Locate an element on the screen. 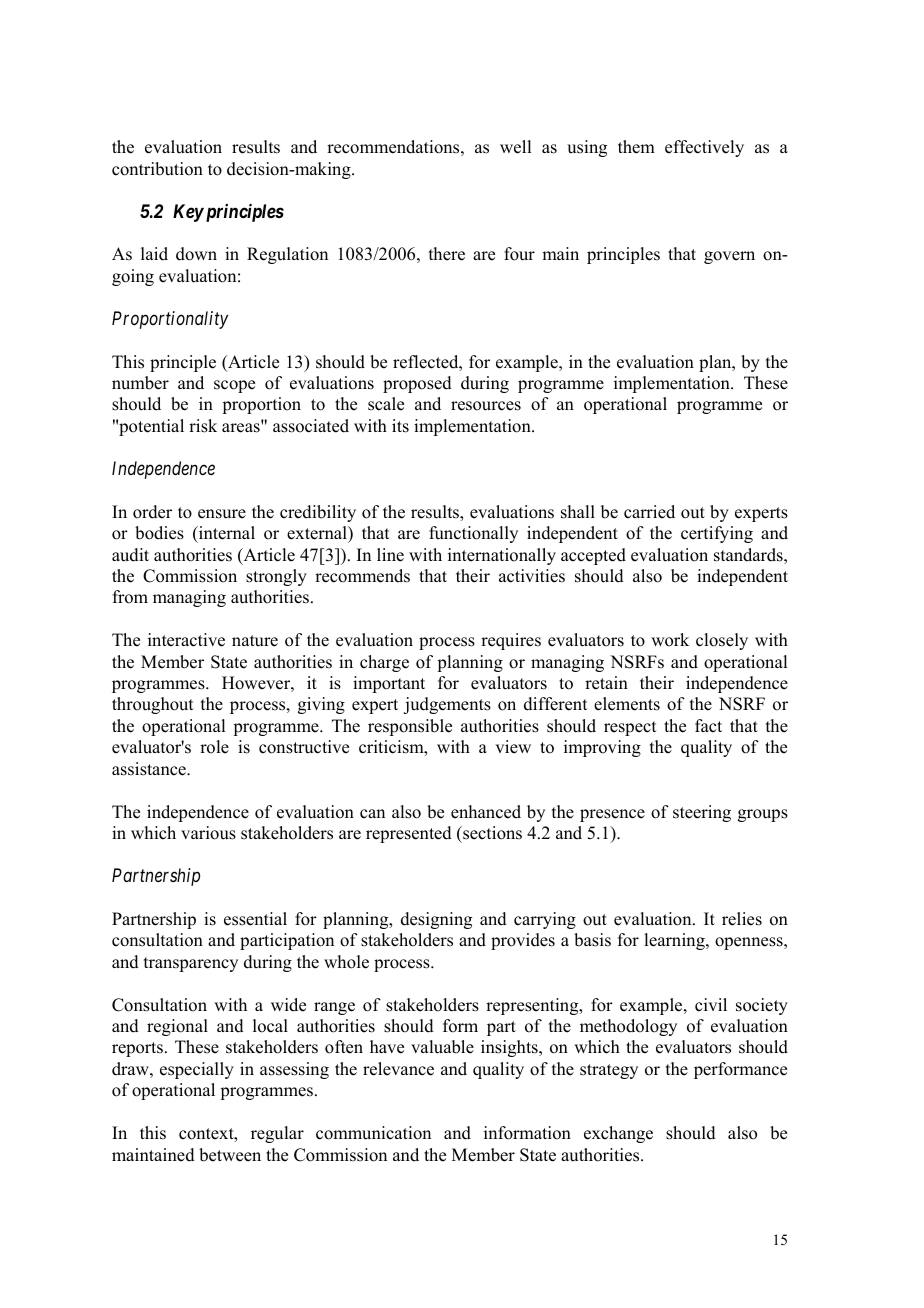 This screenshot has width=924, height=1308. exchange is located at coordinates (618, 1134).
